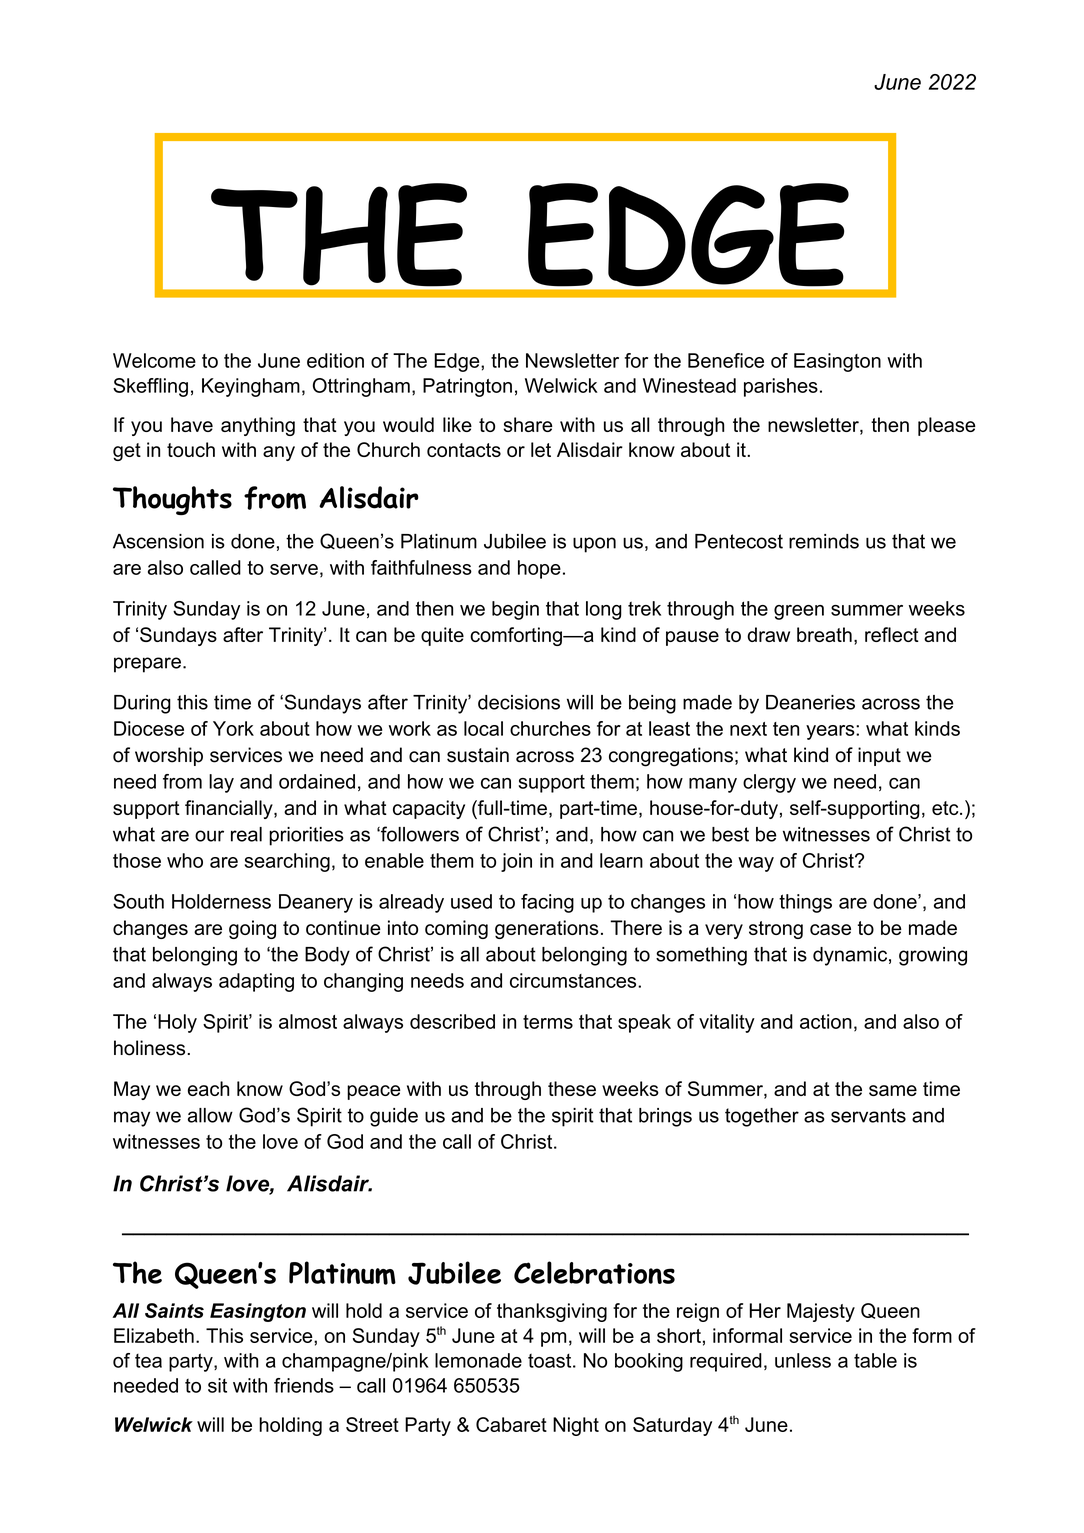 The image size is (1084, 1533). Describe the element at coordinates (805, 903) in the image. I see `things` at that location.
